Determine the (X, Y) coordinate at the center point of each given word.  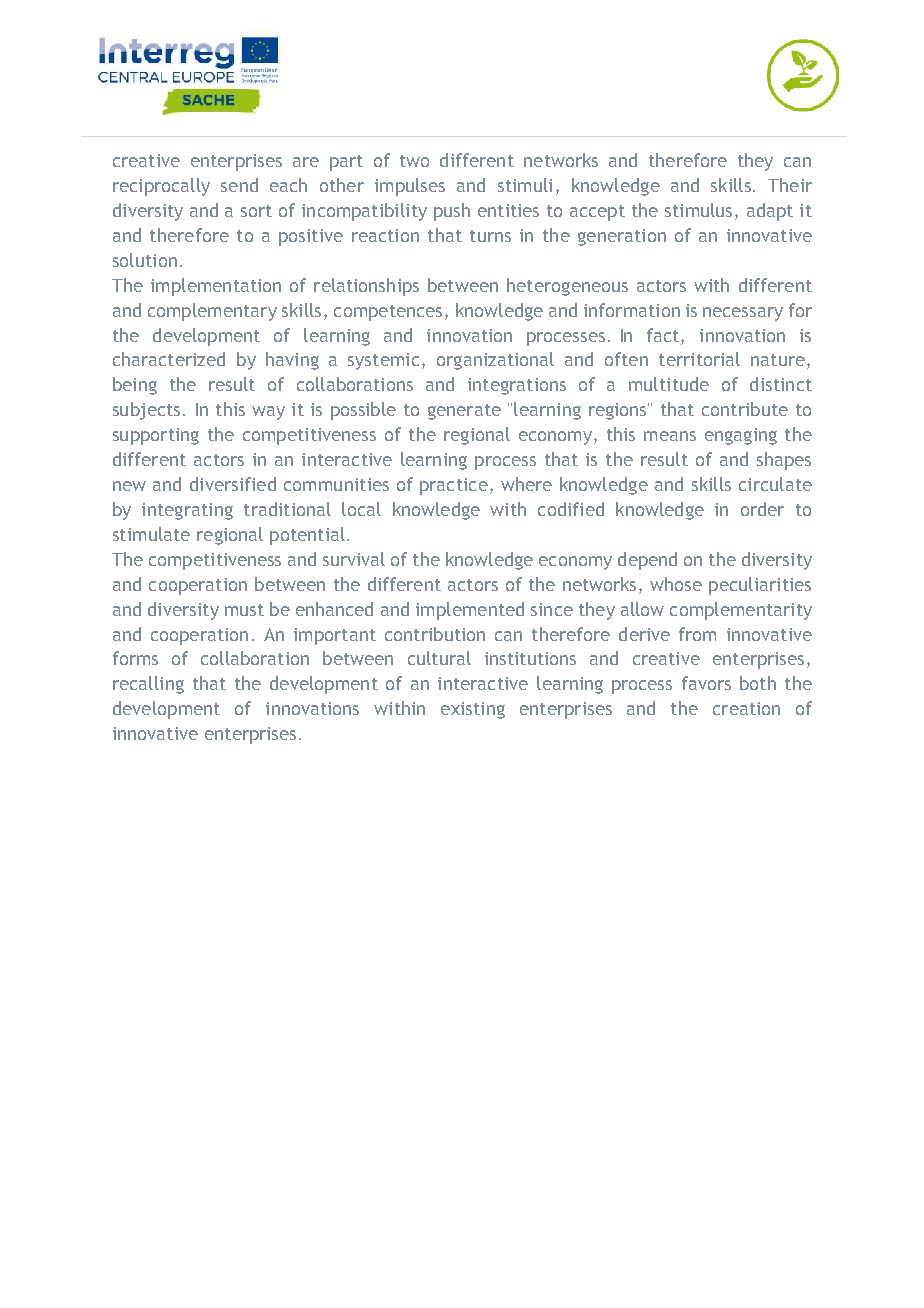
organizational (495, 361)
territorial (699, 359)
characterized (169, 359)
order (762, 509)
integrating (187, 511)
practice (454, 486)
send (239, 185)
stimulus (698, 210)
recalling (148, 685)
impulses (410, 187)
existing (473, 710)
